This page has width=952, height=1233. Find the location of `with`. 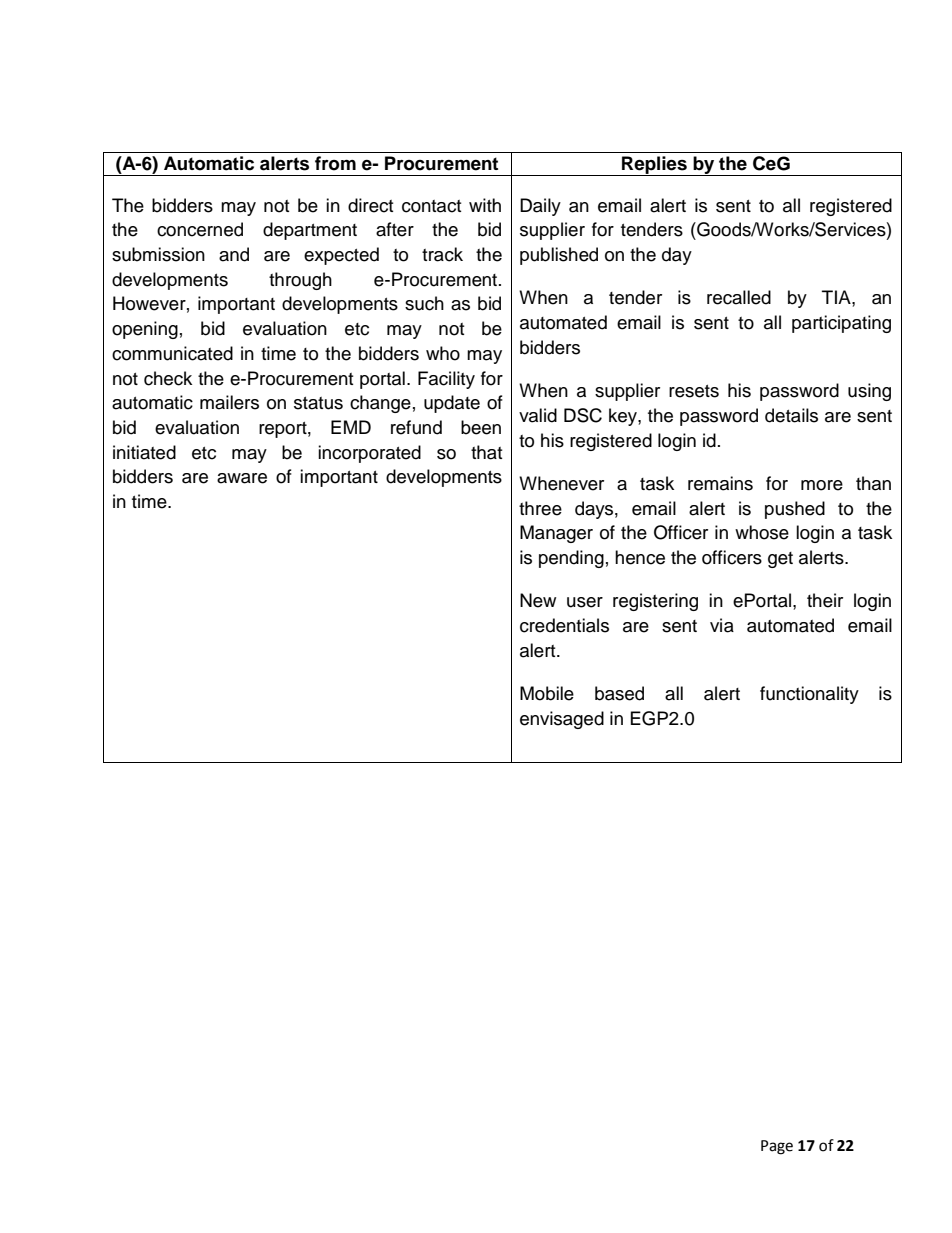

with is located at coordinates (485, 205).
